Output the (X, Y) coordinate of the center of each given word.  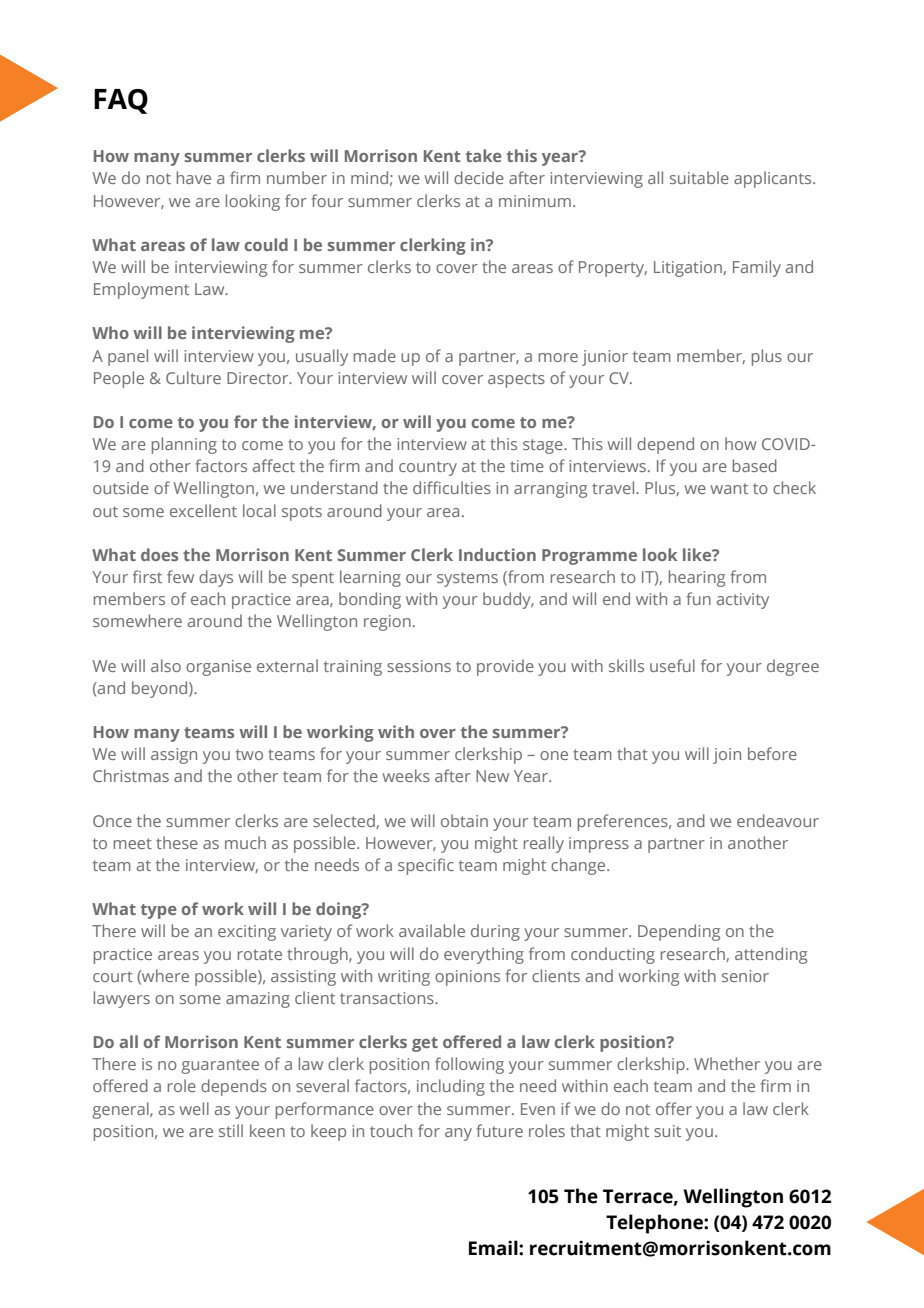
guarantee (220, 1066)
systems (467, 579)
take (484, 155)
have (194, 177)
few (180, 576)
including (451, 1087)
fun (699, 598)
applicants (774, 179)
